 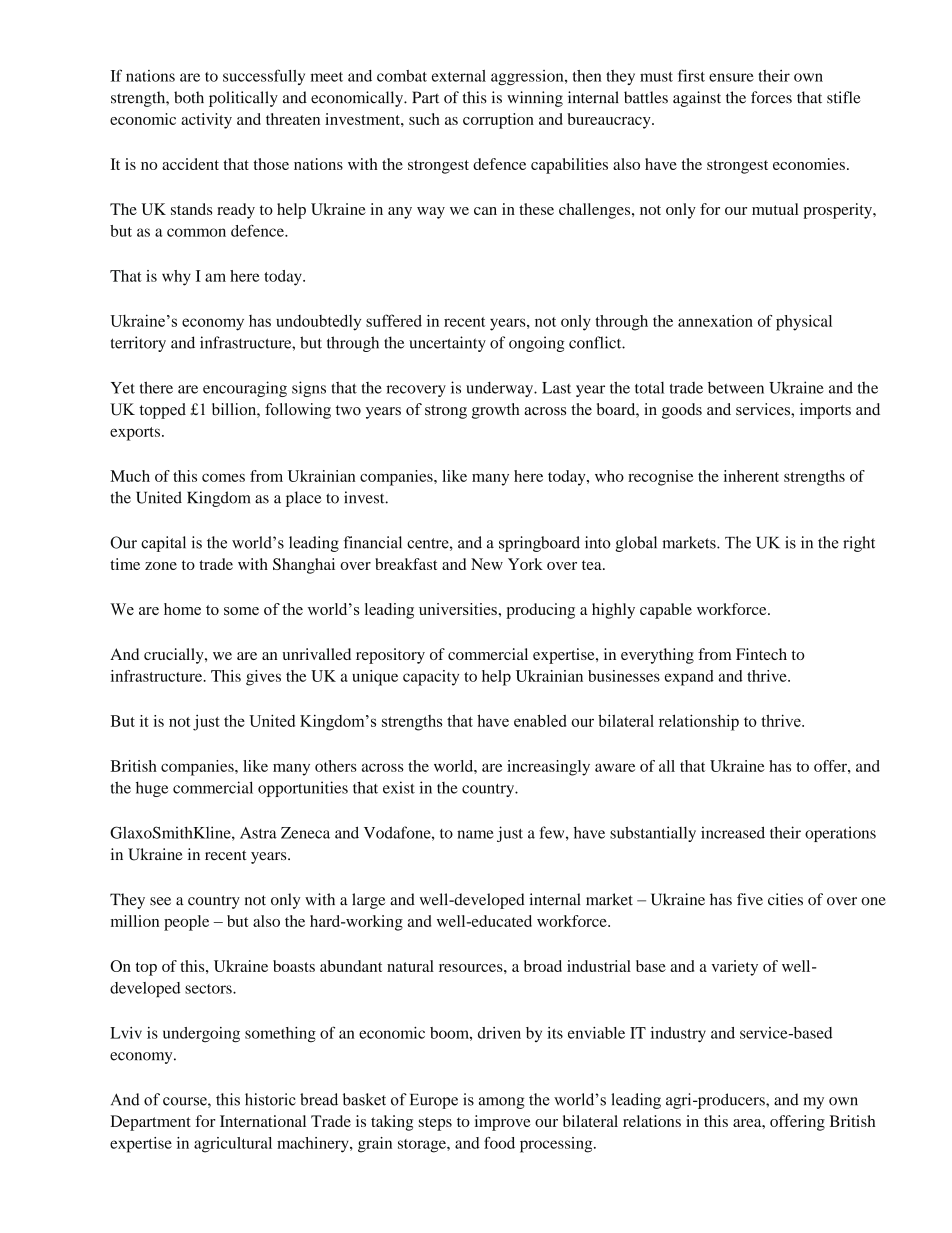 I want to click on activity, so click(x=206, y=121).
